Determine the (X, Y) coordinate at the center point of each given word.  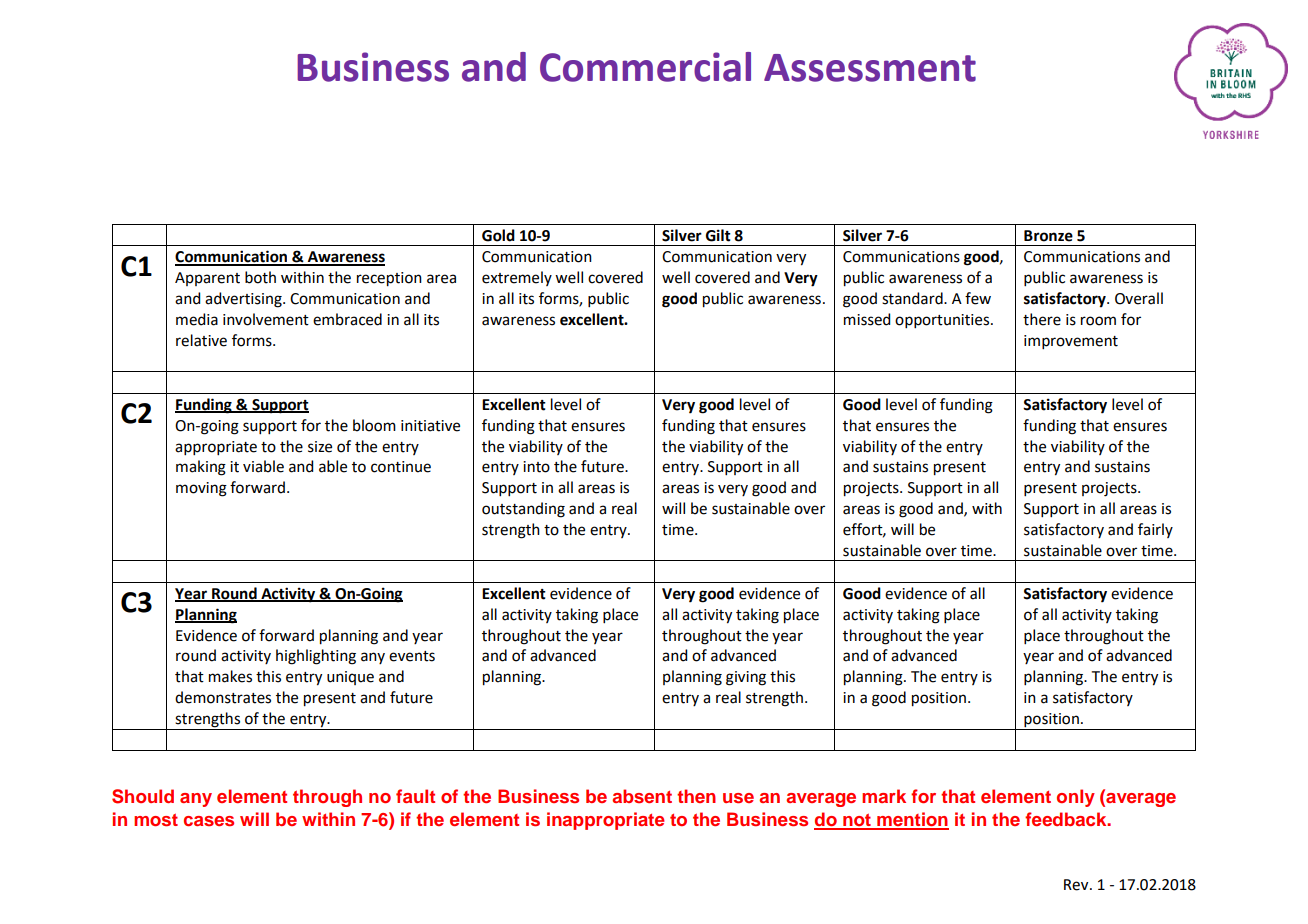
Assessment (870, 68)
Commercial (645, 67)
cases (209, 821)
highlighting (316, 657)
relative (201, 340)
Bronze (1048, 236)
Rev (1077, 885)
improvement (1071, 342)
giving (746, 678)
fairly (1155, 530)
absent (642, 796)
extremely (517, 278)
